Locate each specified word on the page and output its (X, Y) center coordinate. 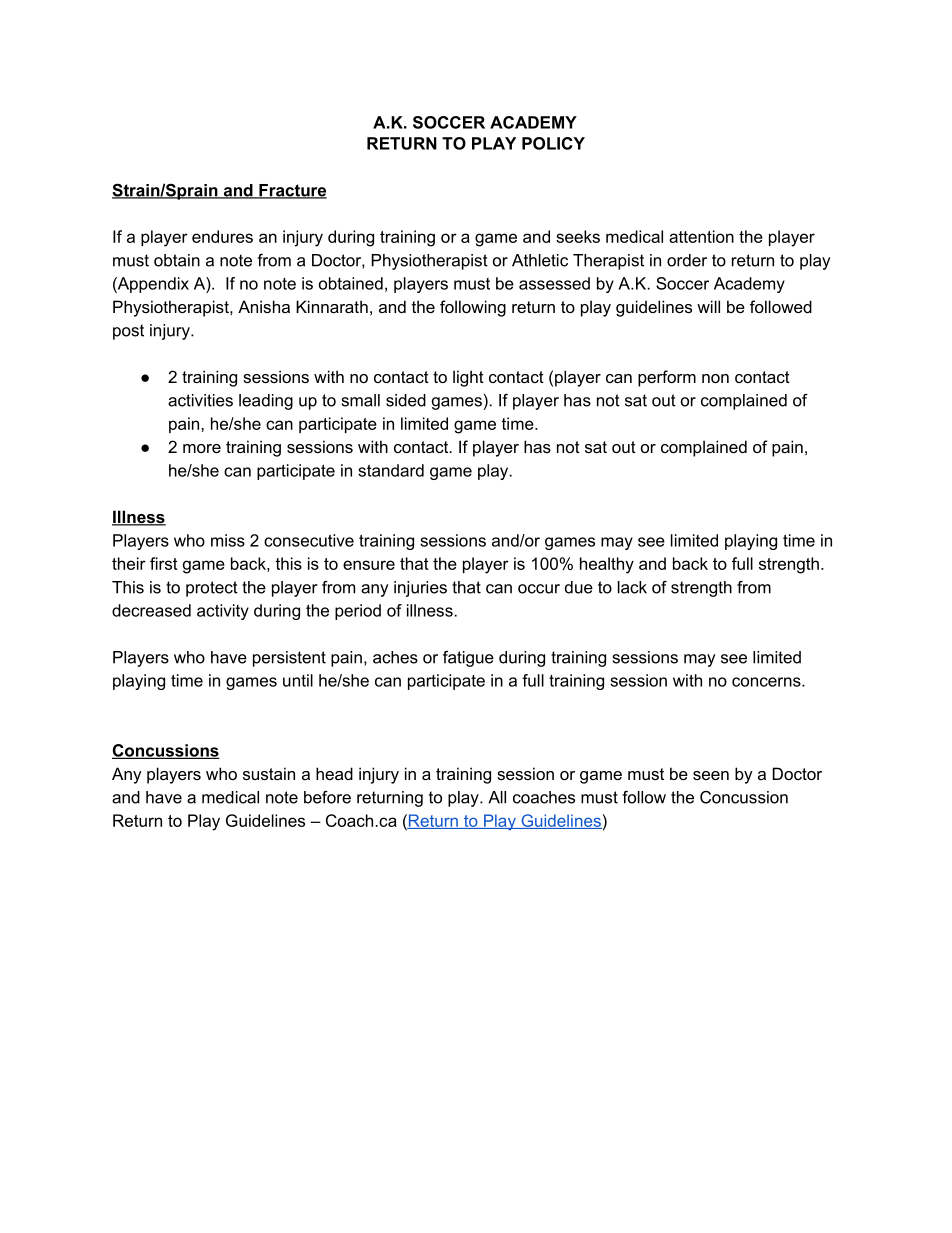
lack (632, 587)
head (334, 773)
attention (701, 236)
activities (200, 400)
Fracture (292, 191)
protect (212, 589)
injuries (420, 589)
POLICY (553, 143)
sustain (269, 773)
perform (667, 378)
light (468, 378)
